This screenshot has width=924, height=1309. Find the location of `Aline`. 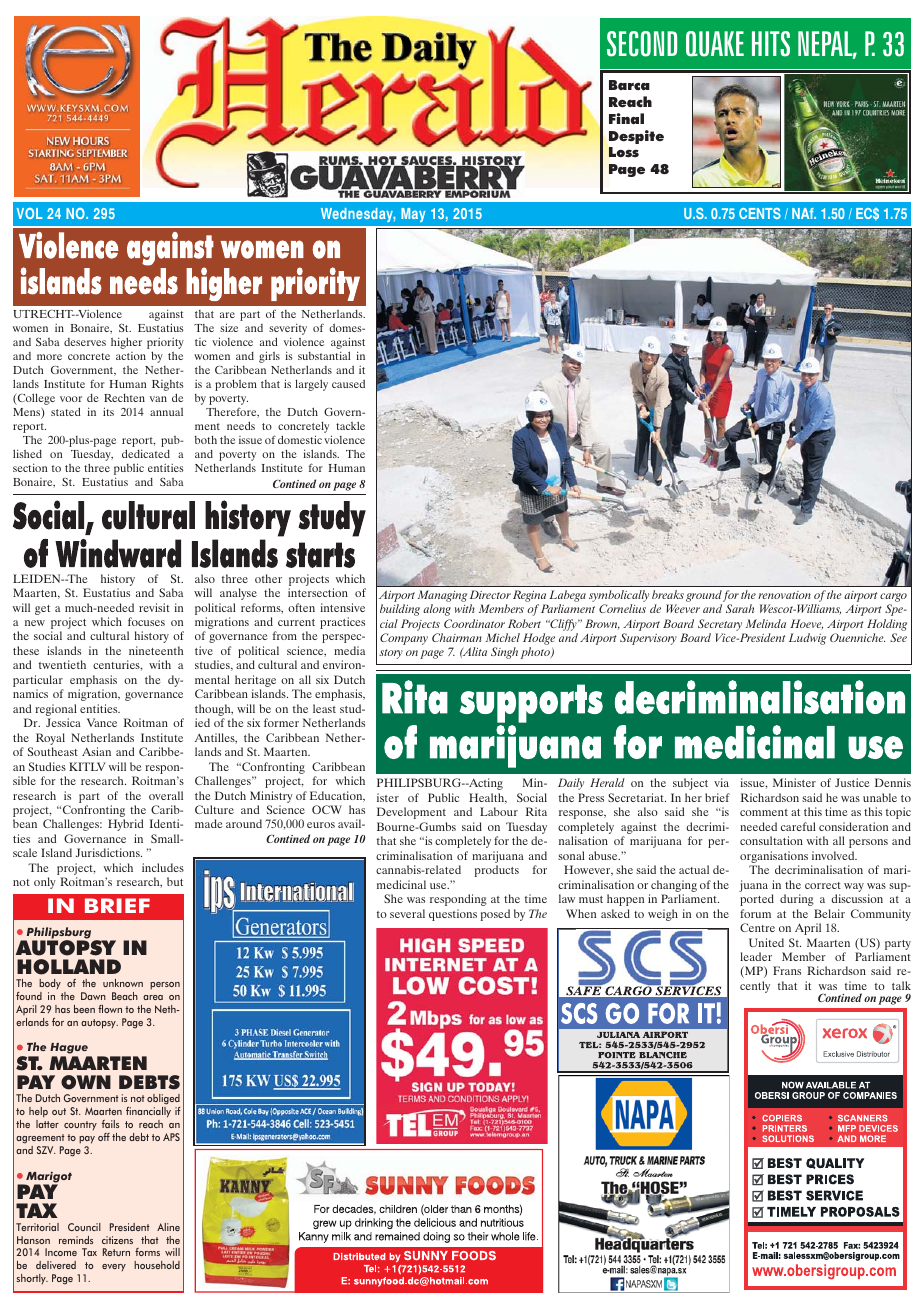

Aline is located at coordinates (168, 1227).
